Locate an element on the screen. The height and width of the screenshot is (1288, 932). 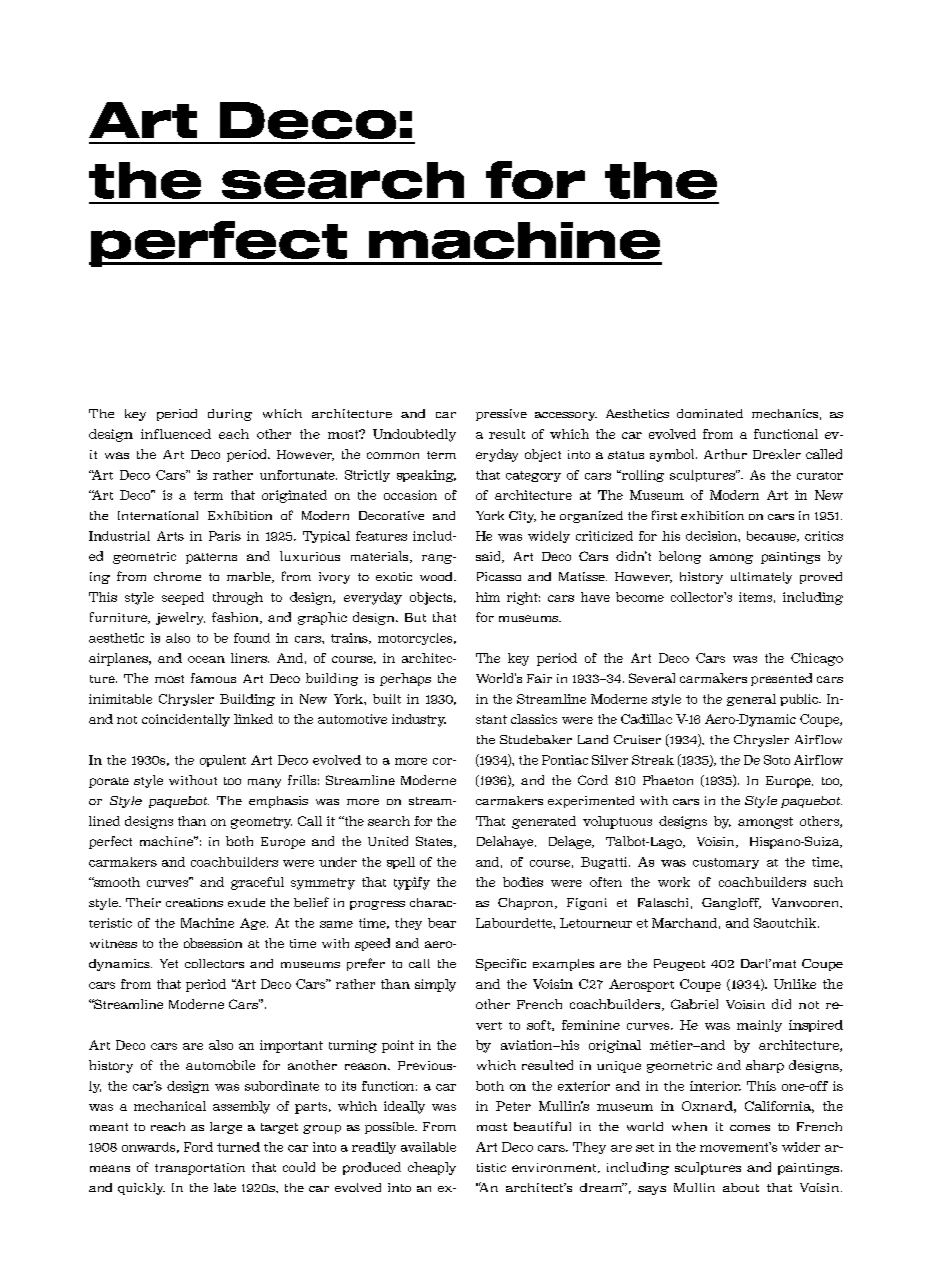
bear is located at coordinates (442, 923).
